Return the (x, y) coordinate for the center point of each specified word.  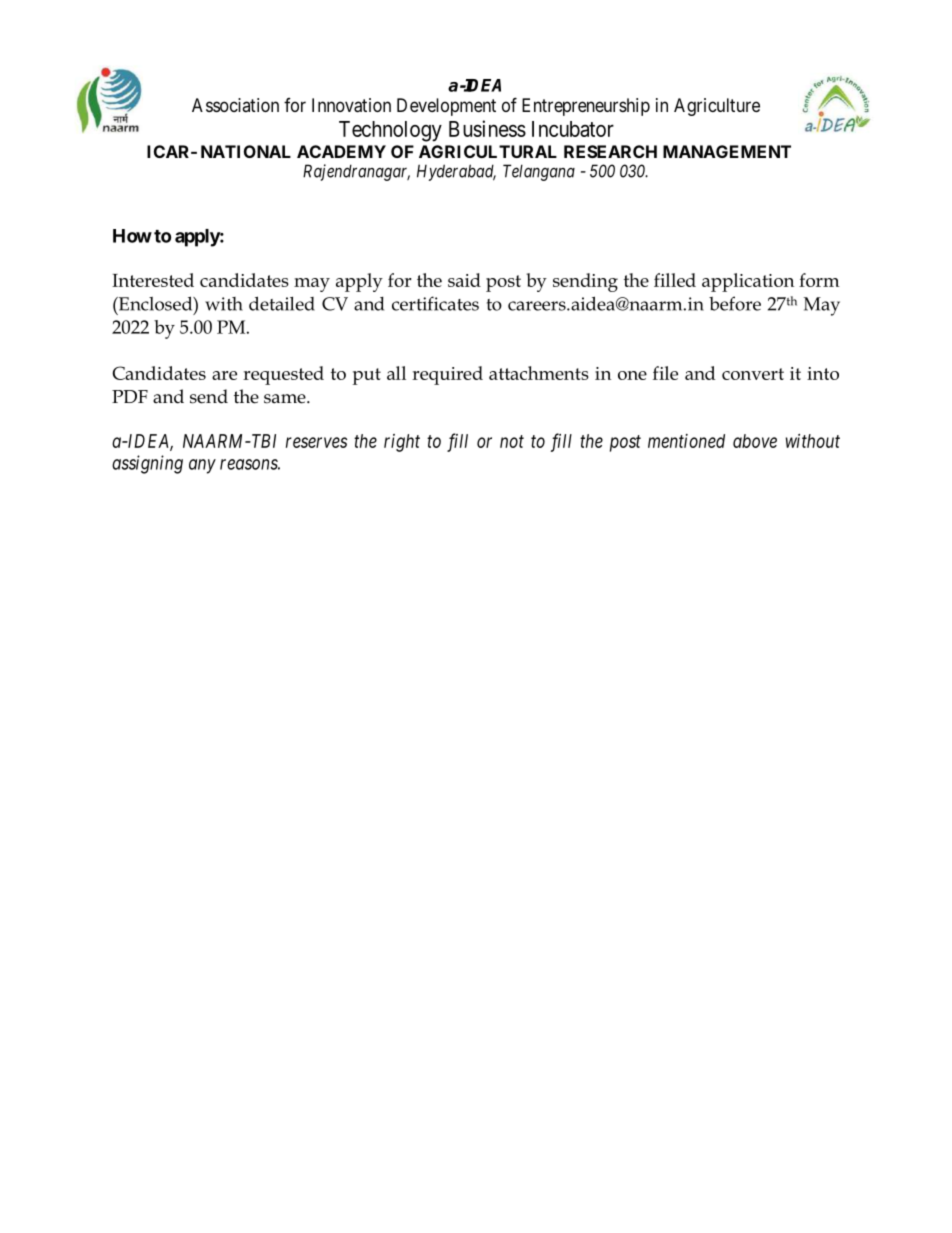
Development (446, 107)
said (464, 280)
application (748, 282)
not (512, 441)
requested (283, 375)
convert (753, 374)
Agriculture (717, 107)
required (447, 375)
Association (235, 105)
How (132, 236)
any (202, 466)
